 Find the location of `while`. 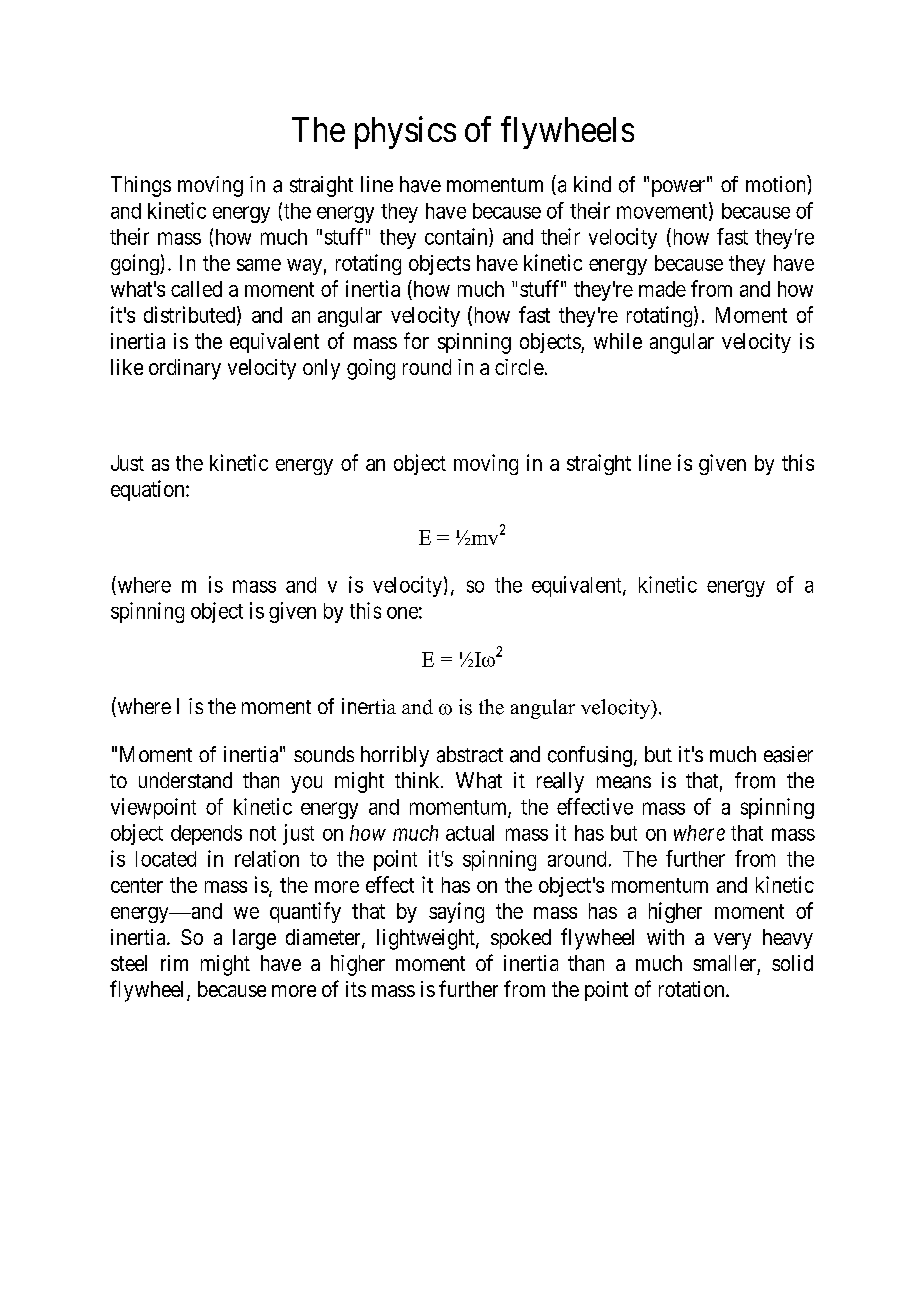

while is located at coordinates (618, 341).
